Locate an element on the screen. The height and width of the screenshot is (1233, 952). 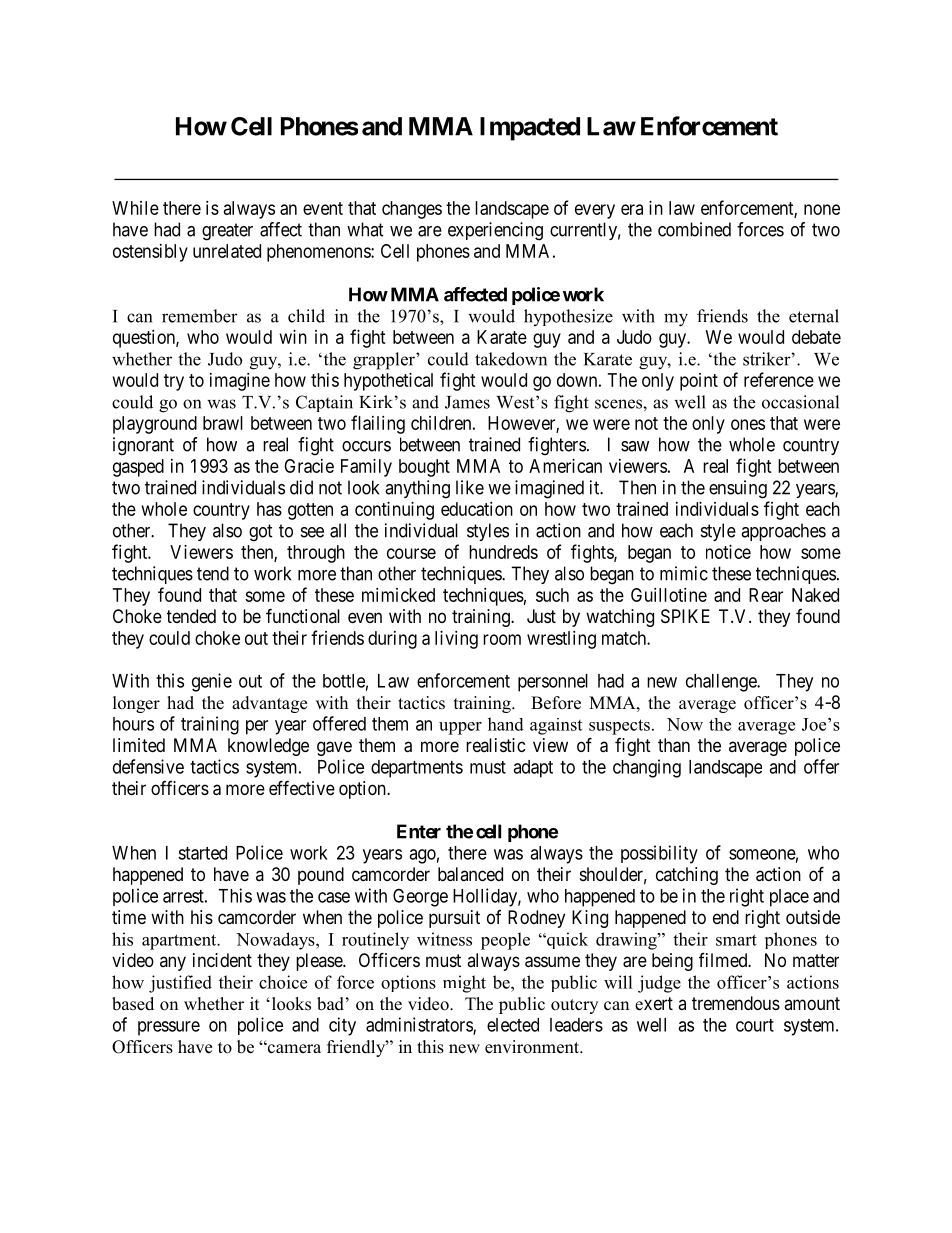
Impacted is located at coordinates (530, 129).
